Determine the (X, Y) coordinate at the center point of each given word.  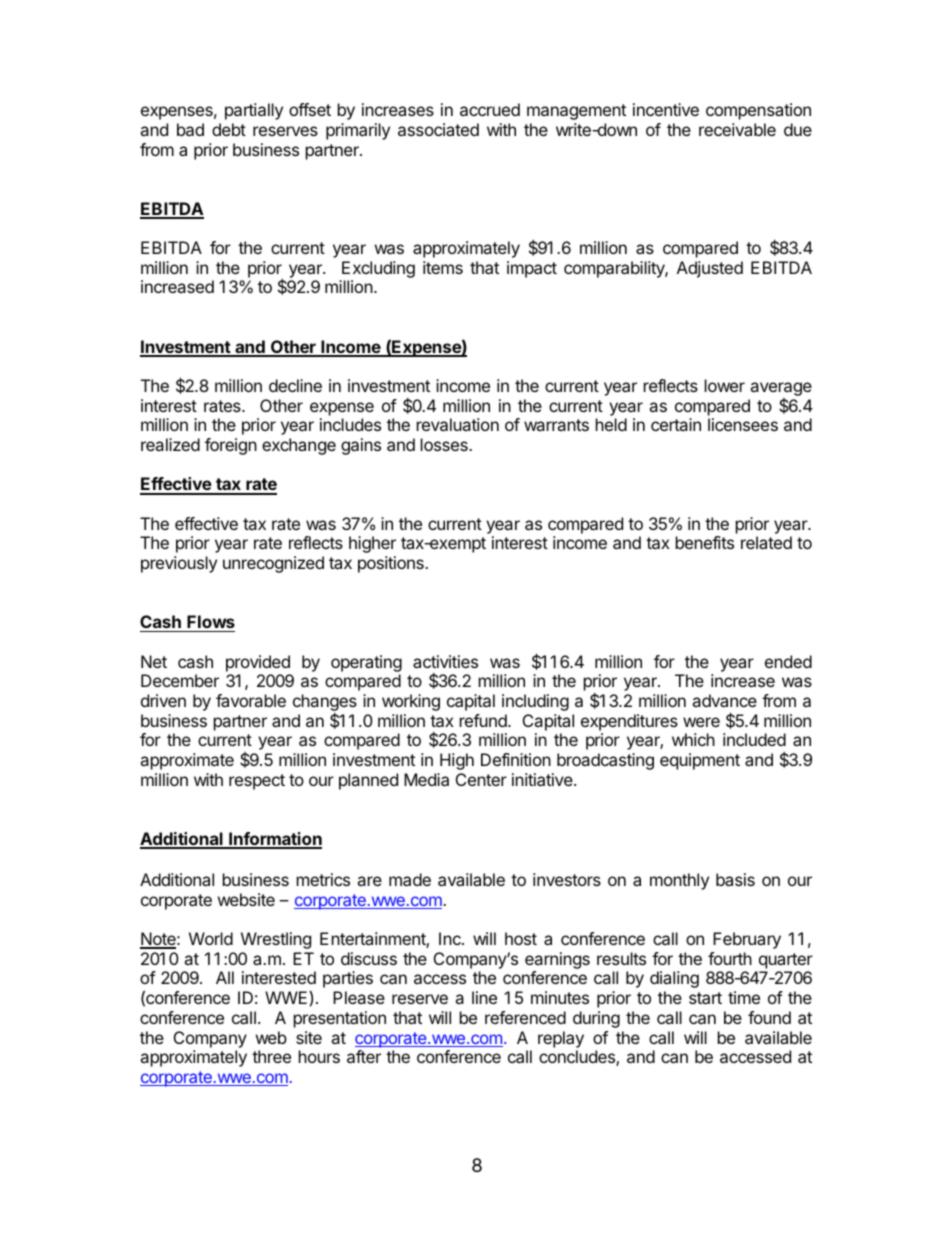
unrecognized (273, 564)
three (271, 1056)
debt (229, 129)
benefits (705, 542)
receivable (737, 129)
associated (438, 129)
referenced (525, 1017)
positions (392, 564)
